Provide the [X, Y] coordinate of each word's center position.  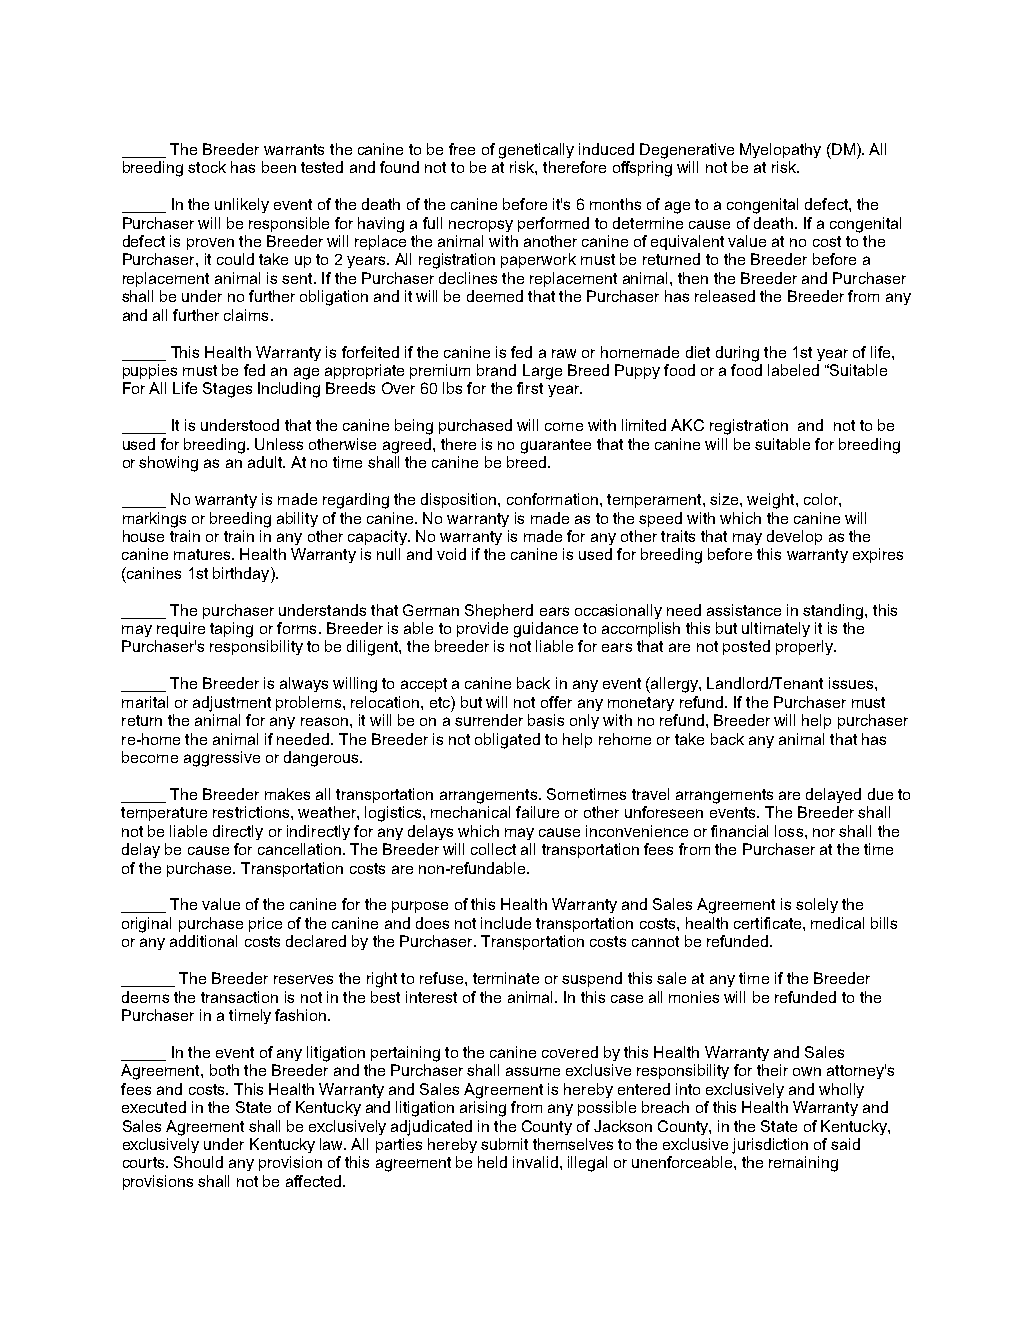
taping [231, 630]
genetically [536, 151]
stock [207, 167]
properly [805, 647]
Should [198, 1162]
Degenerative [687, 151]
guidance [546, 630]
